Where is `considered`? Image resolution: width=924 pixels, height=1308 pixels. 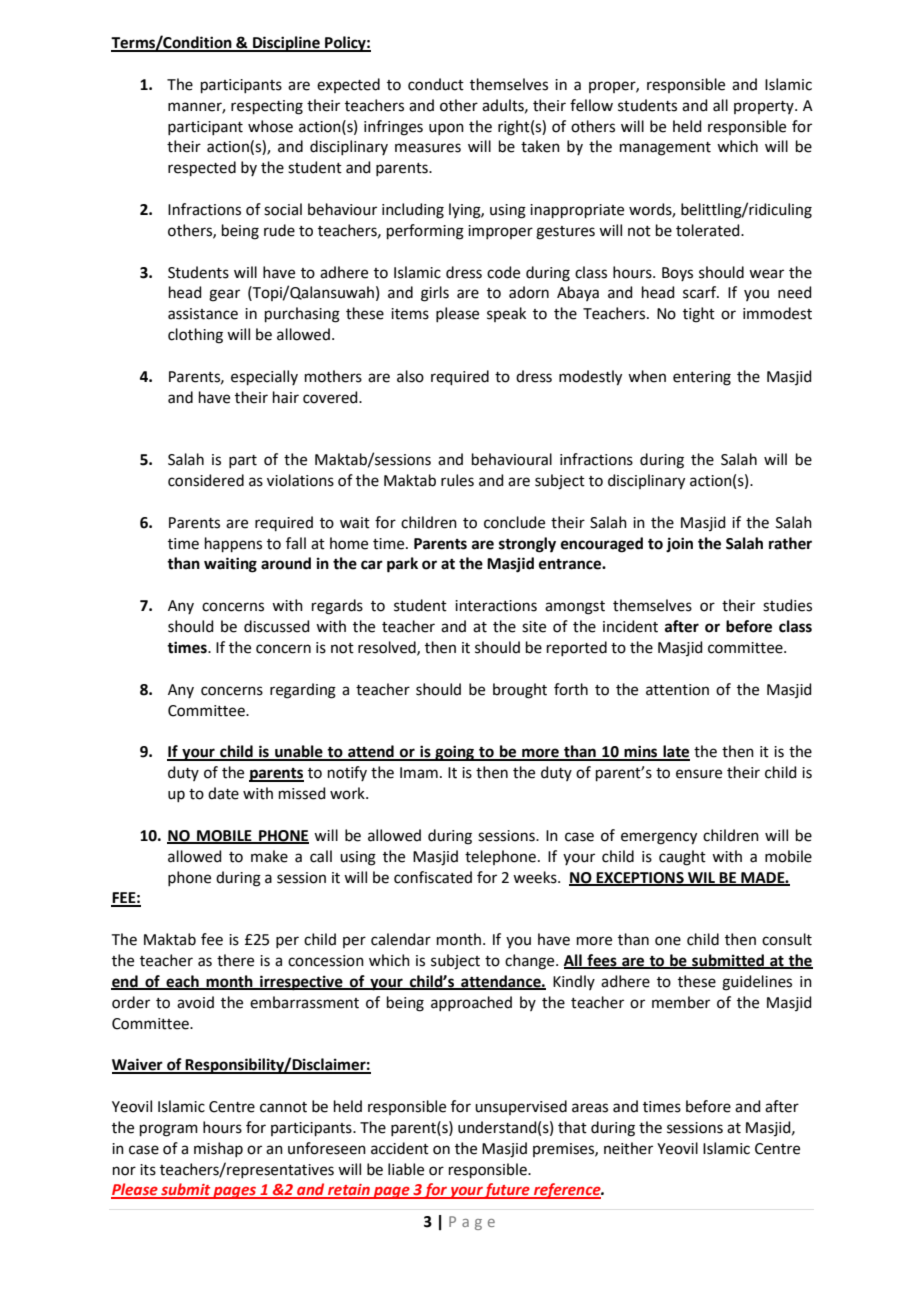
considered is located at coordinates (206, 480).
